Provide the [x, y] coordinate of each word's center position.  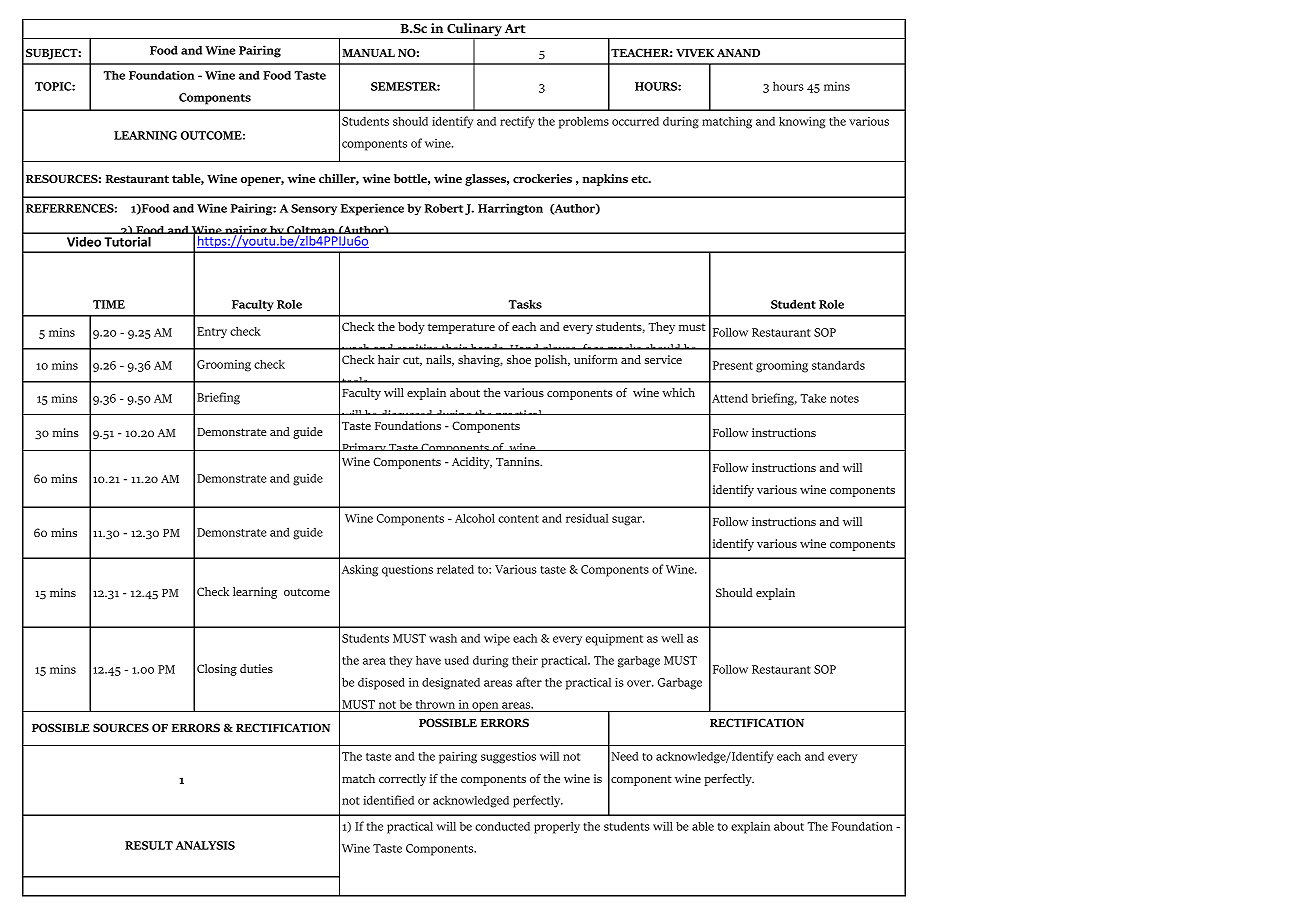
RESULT [149, 845]
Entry [212, 333]
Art [515, 28]
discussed [407, 416]
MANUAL [368, 52]
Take [813, 398]
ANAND [738, 52]
